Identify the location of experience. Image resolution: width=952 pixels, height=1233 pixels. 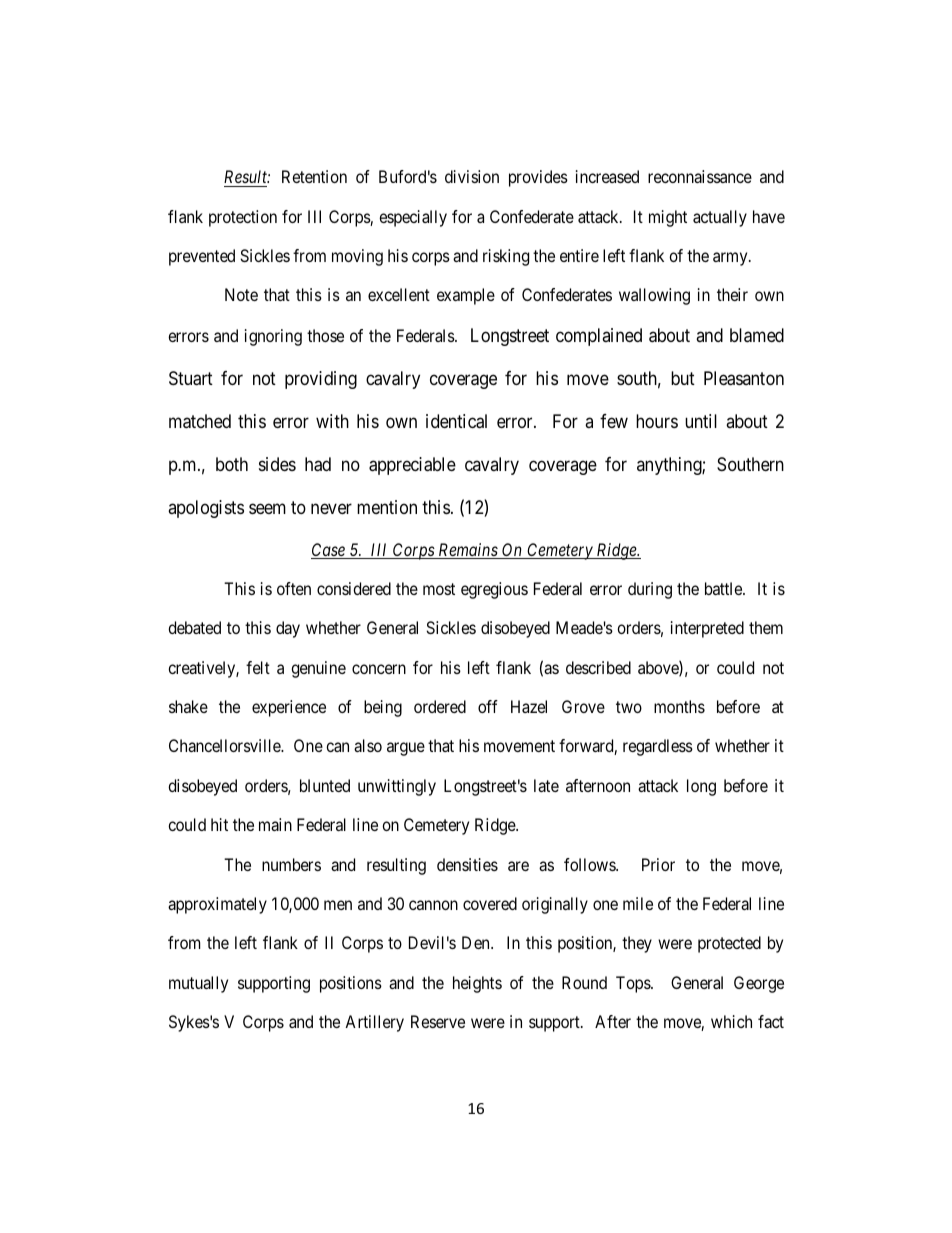
(289, 708).
